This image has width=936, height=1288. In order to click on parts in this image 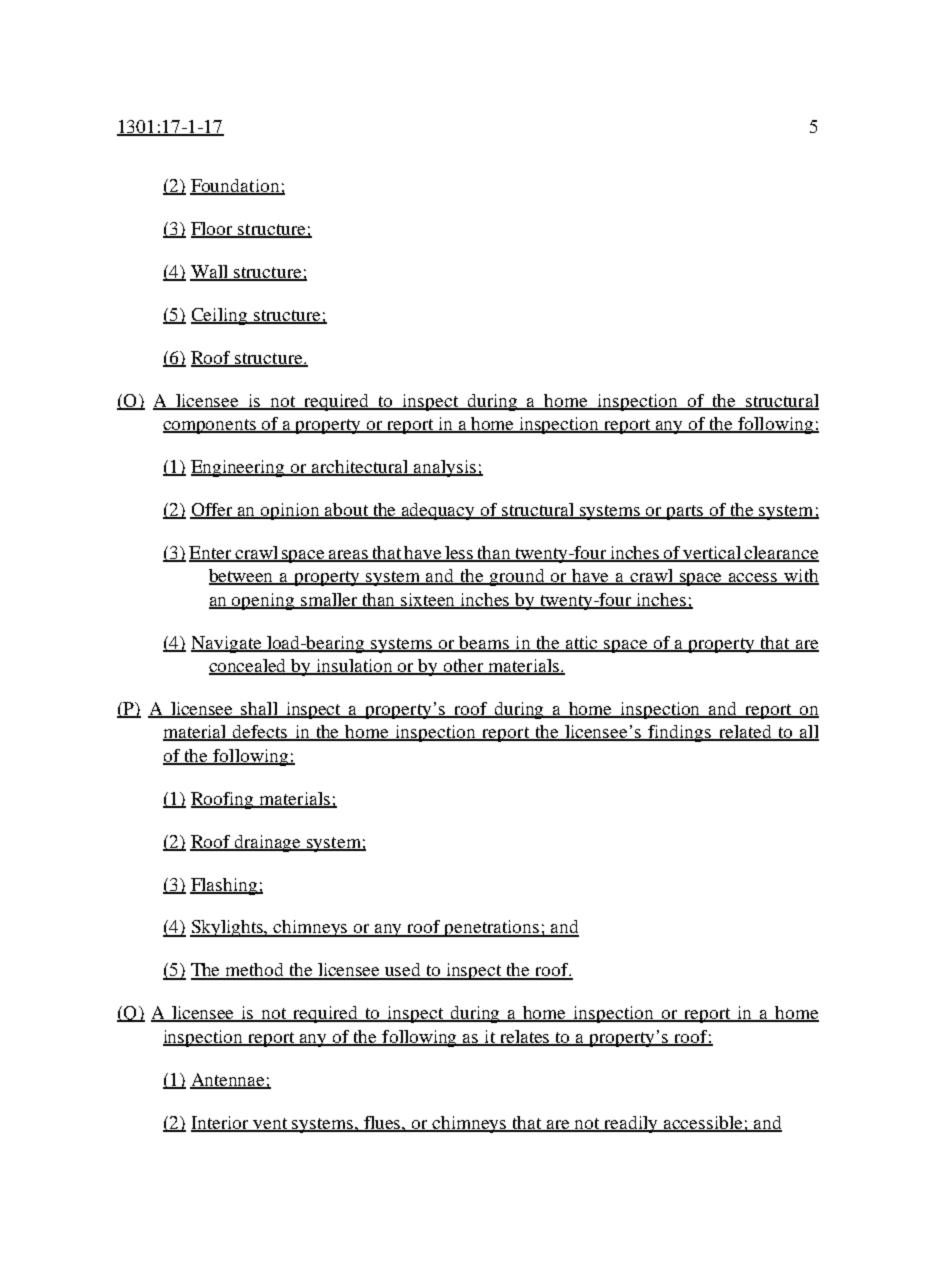, I will do `click(686, 512)`.
